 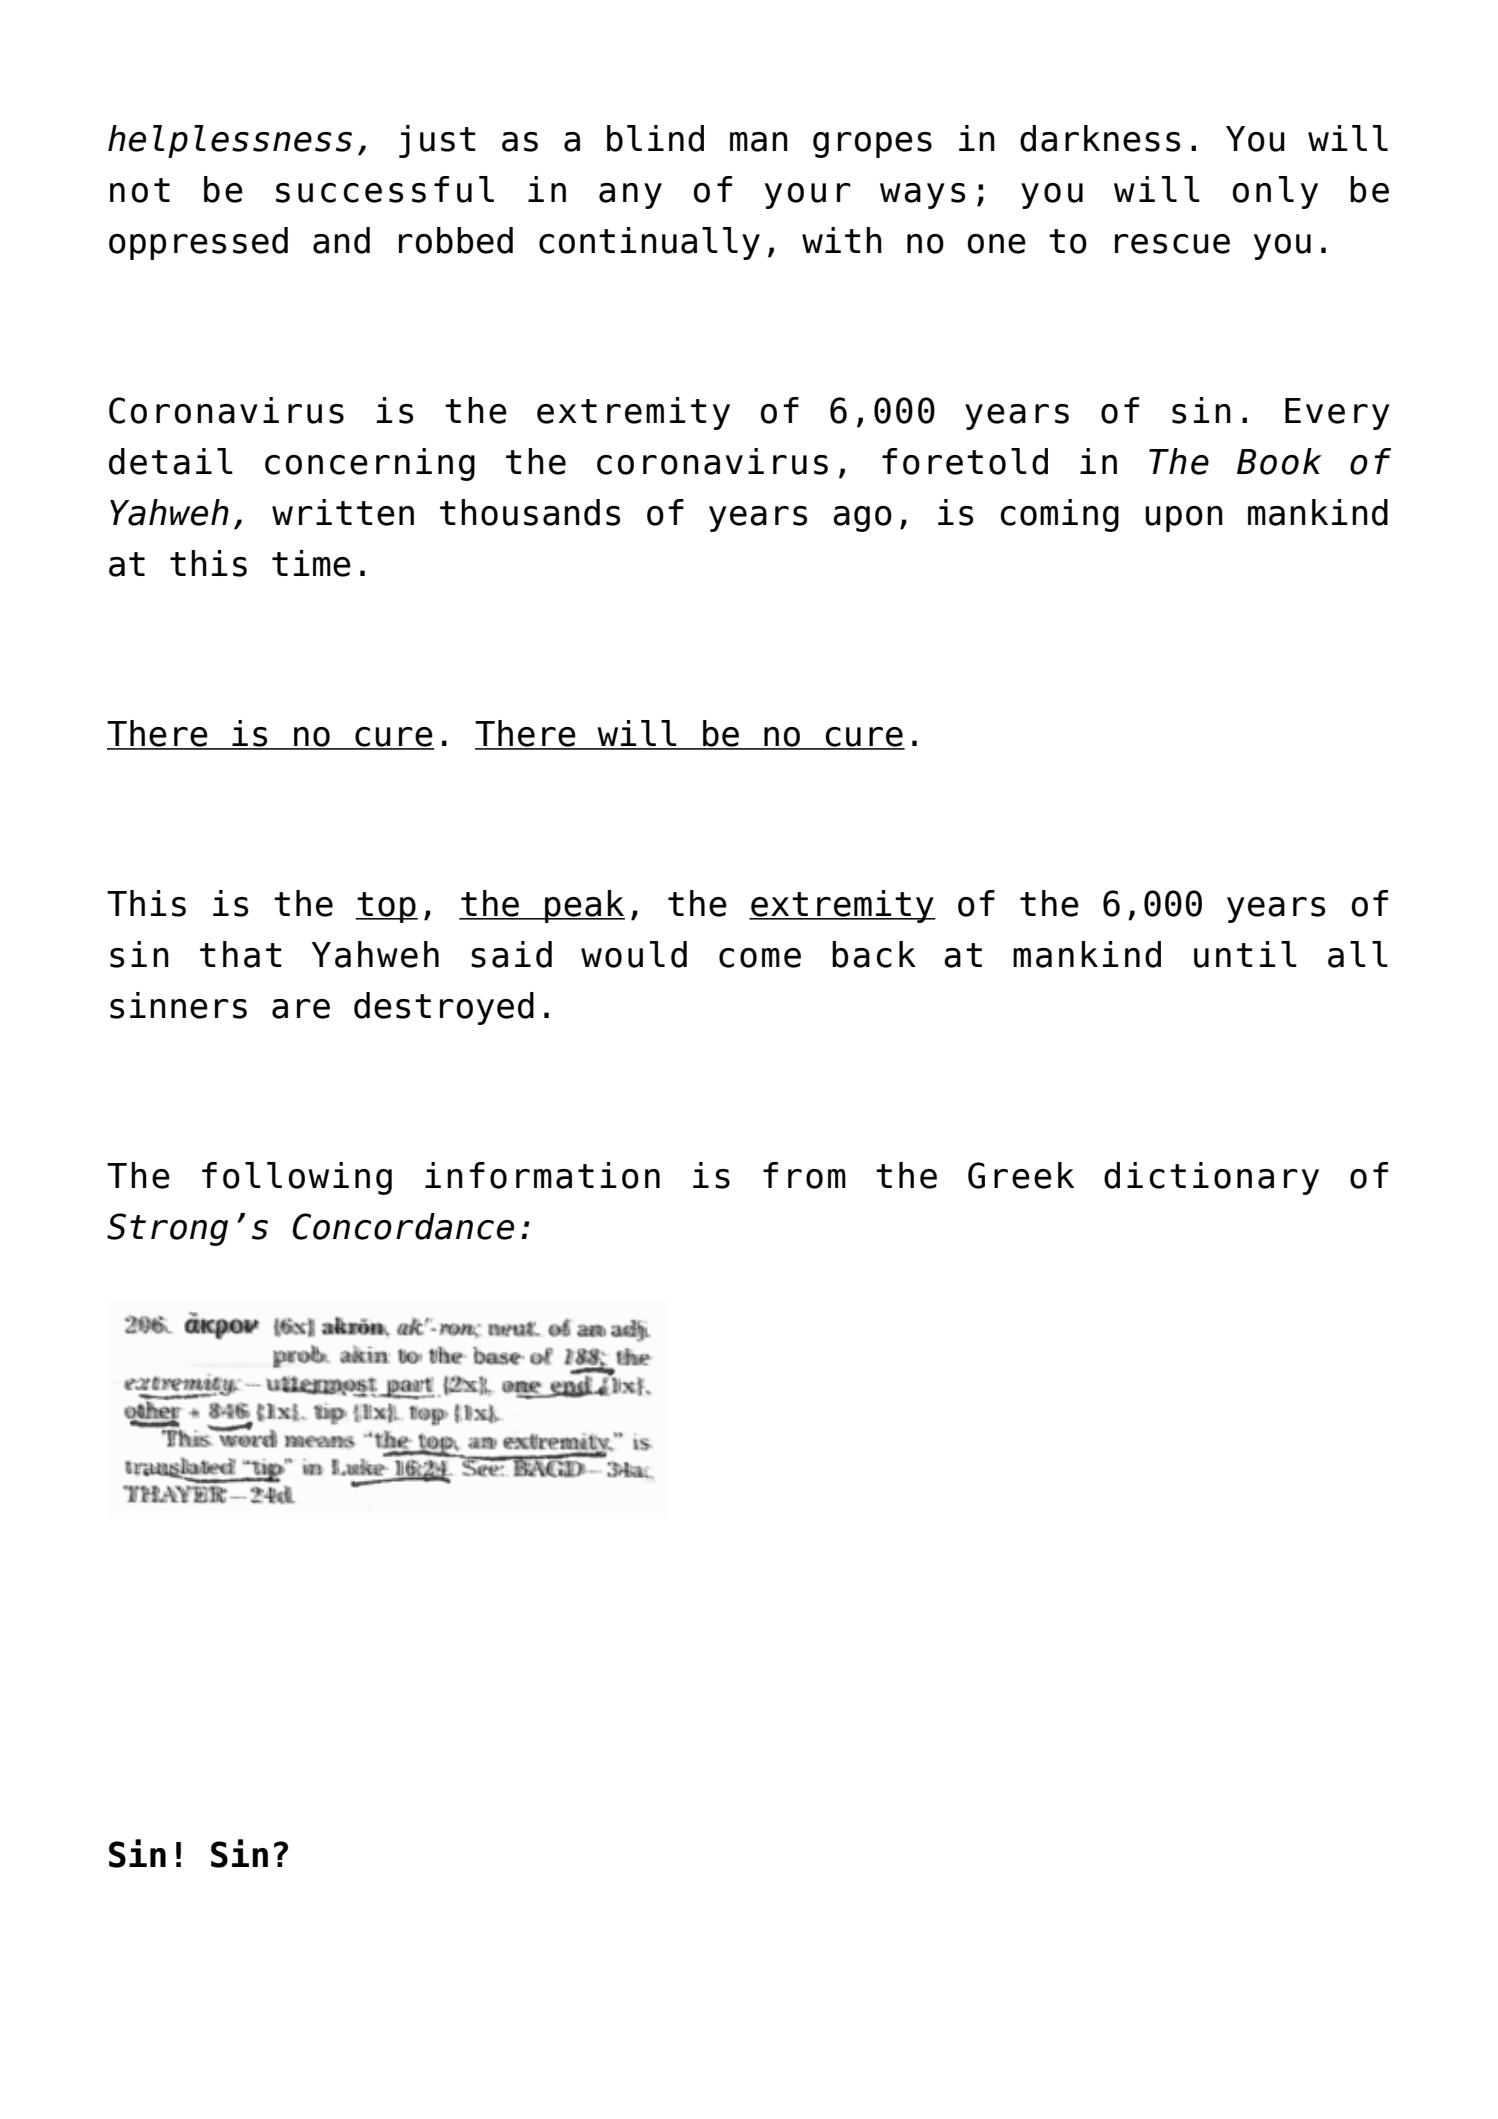 What do you see at coordinates (230, 141) in the screenshot?
I see `helplessness` at bounding box center [230, 141].
